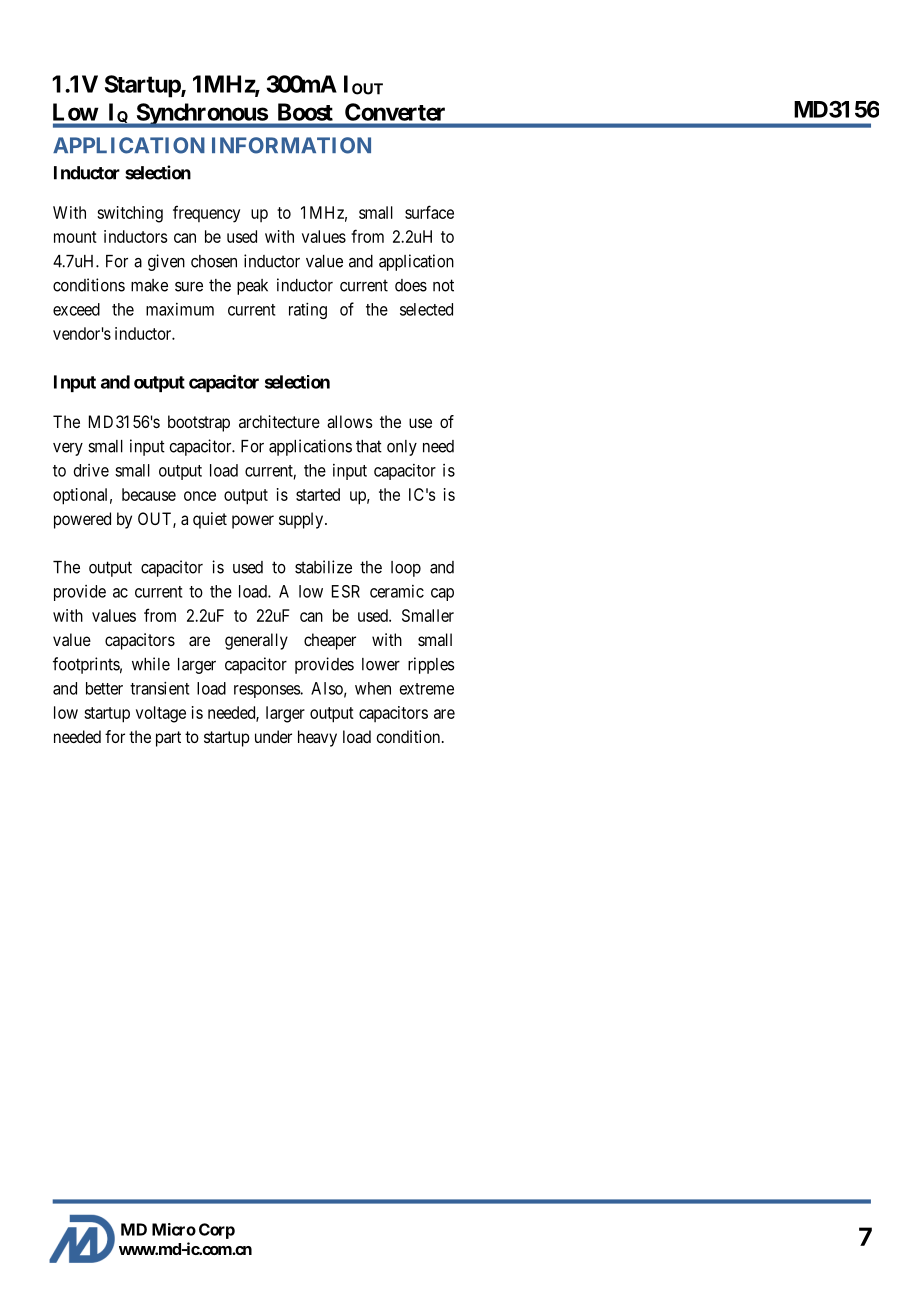  Describe the element at coordinates (317, 738) in the page. I see `heavy` at that location.
